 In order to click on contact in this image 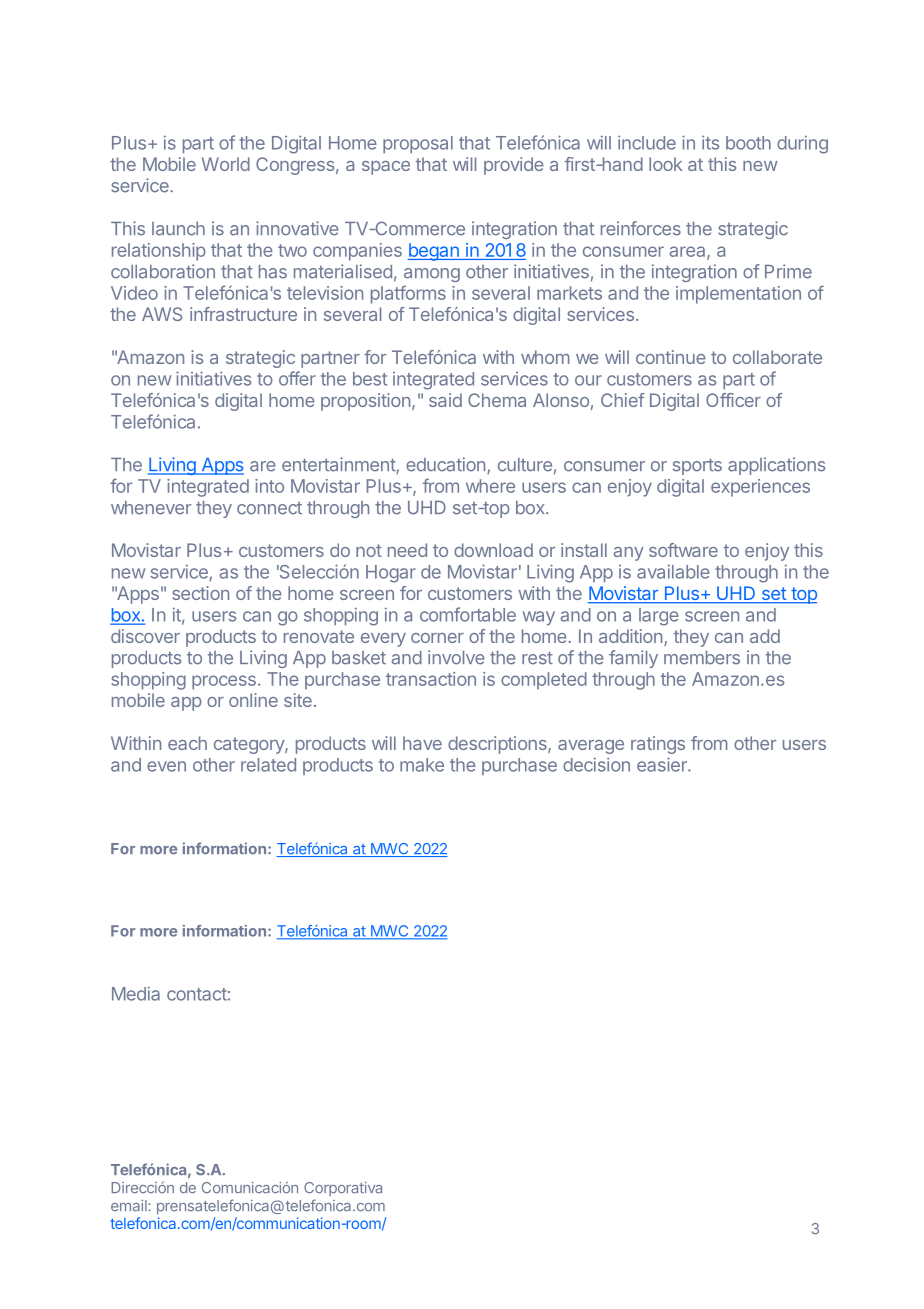, I will do `click(197, 994)`.
